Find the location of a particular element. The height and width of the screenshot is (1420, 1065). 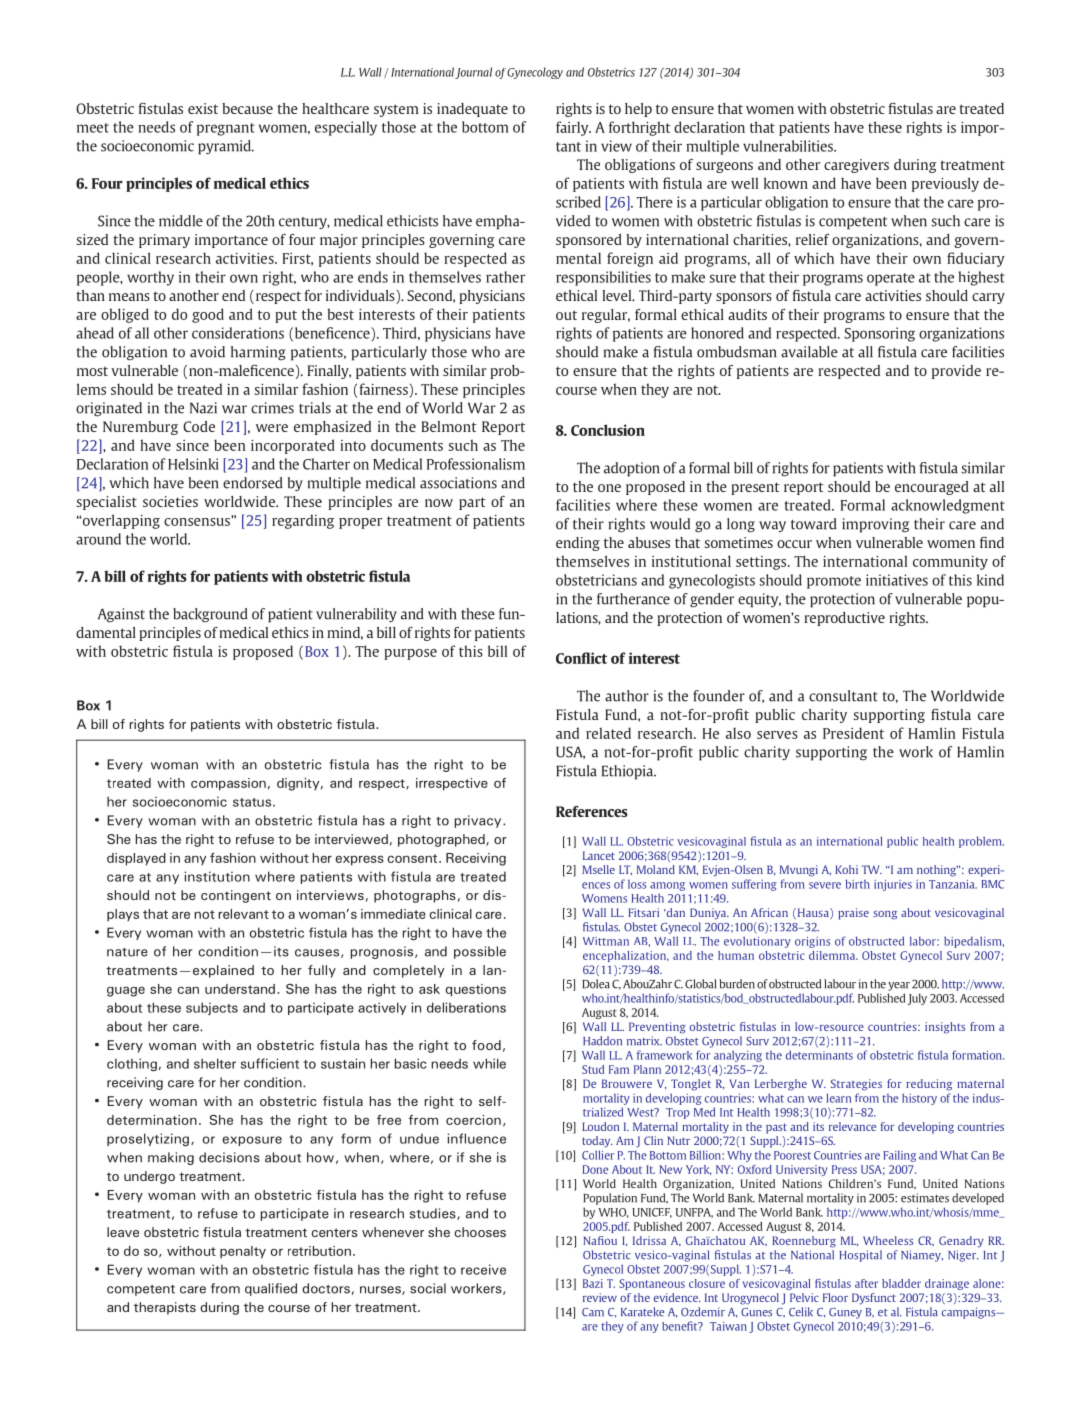

fairly is located at coordinates (573, 128).
